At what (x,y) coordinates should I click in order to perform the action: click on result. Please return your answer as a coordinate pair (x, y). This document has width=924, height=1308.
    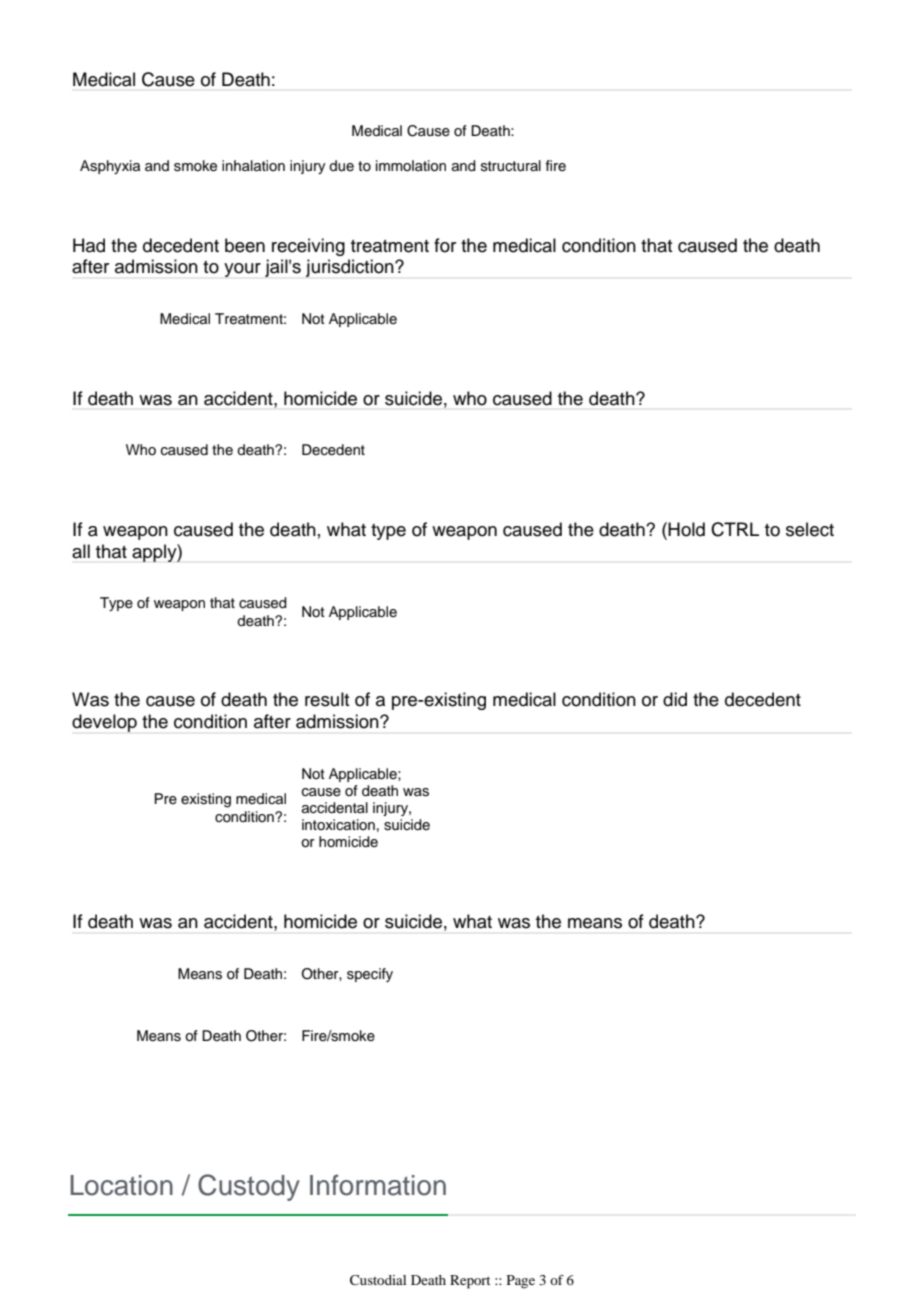
    Looking at the image, I should click on (327, 699).
